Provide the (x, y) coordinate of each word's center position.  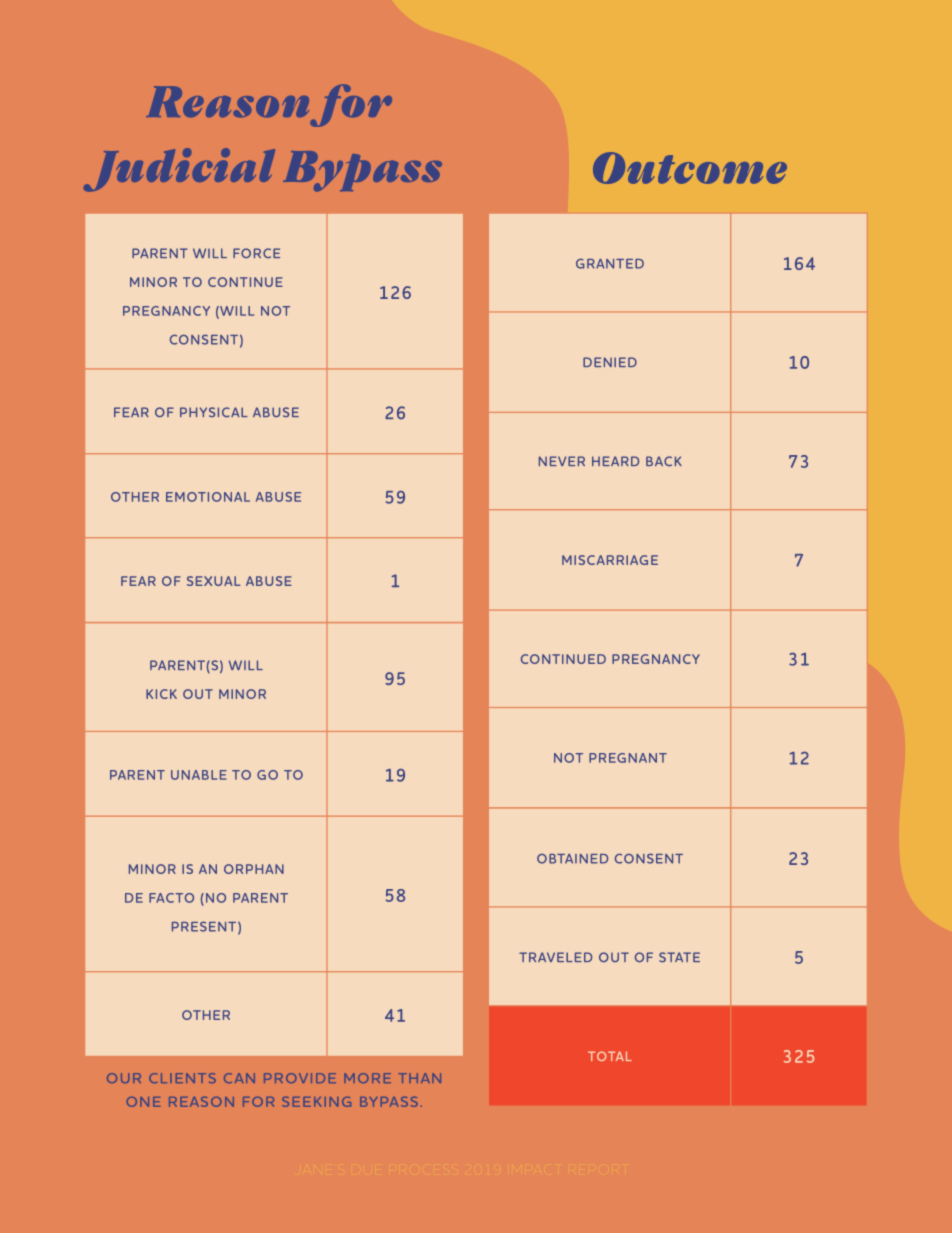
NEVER (562, 461)
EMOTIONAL (208, 497)
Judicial (179, 170)
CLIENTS (182, 1078)
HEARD (615, 461)
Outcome (690, 168)
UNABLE (199, 775)
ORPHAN (254, 869)
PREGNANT (628, 758)
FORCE (256, 253)
